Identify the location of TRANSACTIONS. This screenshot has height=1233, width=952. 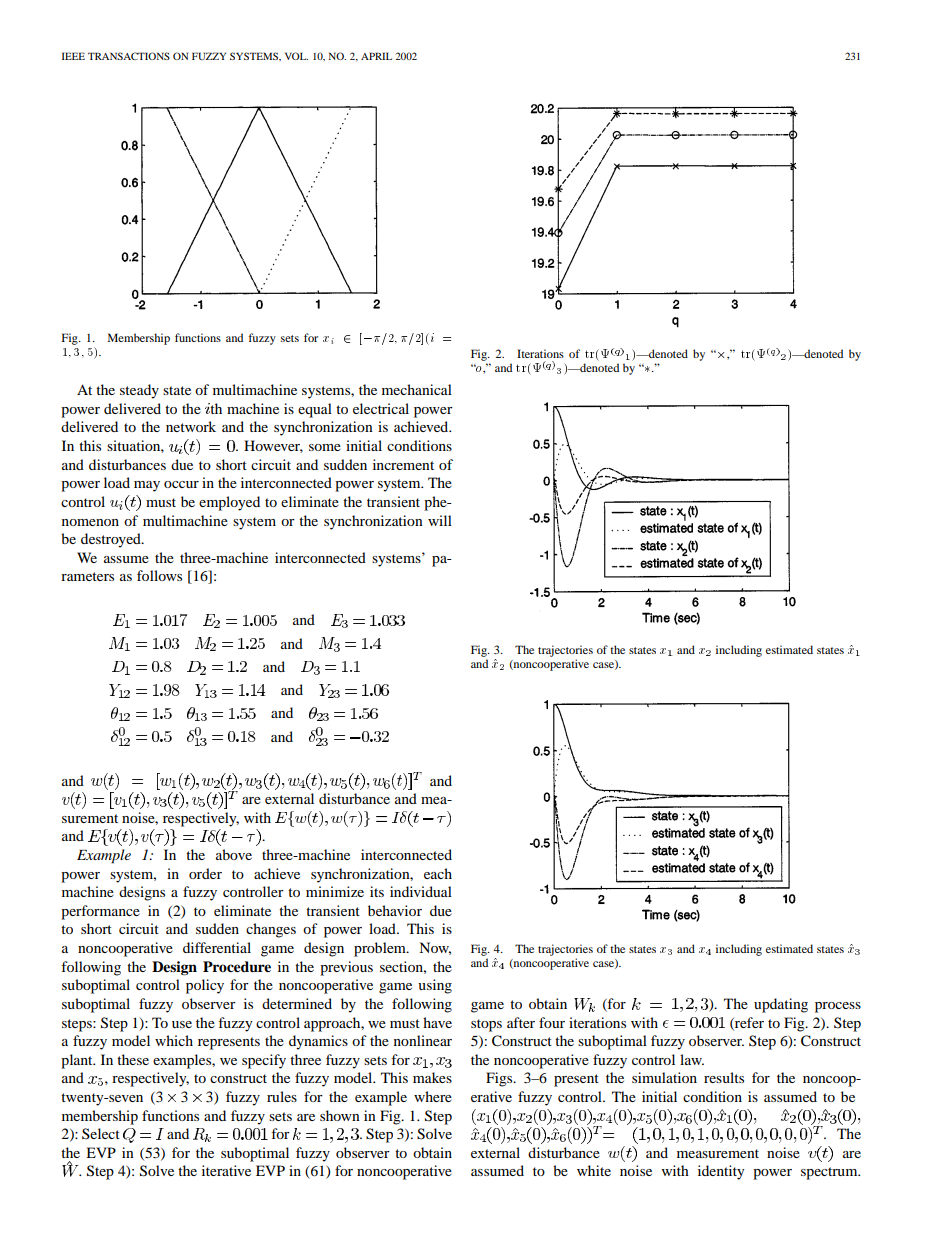
(129, 56).
